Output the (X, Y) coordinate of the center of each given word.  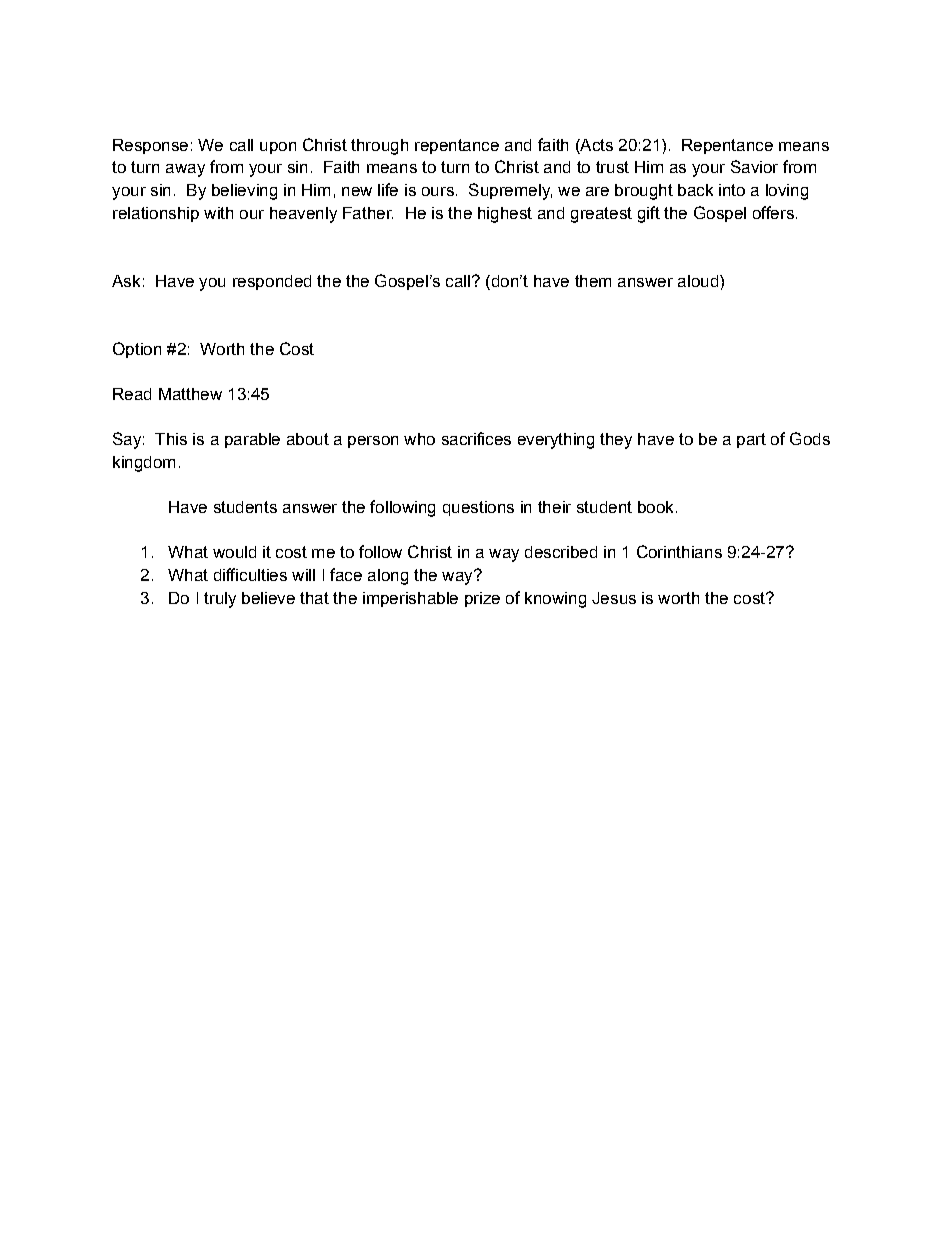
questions (478, 508)
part (751, 440)
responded (272, 282)
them (593, 281)
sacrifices (476, 438)
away (185, 170)
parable (252, 440)
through (379, 147)
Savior (754, 166)
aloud (698, 281)
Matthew (190, 394)
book (655, 507)
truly (220, 600)
